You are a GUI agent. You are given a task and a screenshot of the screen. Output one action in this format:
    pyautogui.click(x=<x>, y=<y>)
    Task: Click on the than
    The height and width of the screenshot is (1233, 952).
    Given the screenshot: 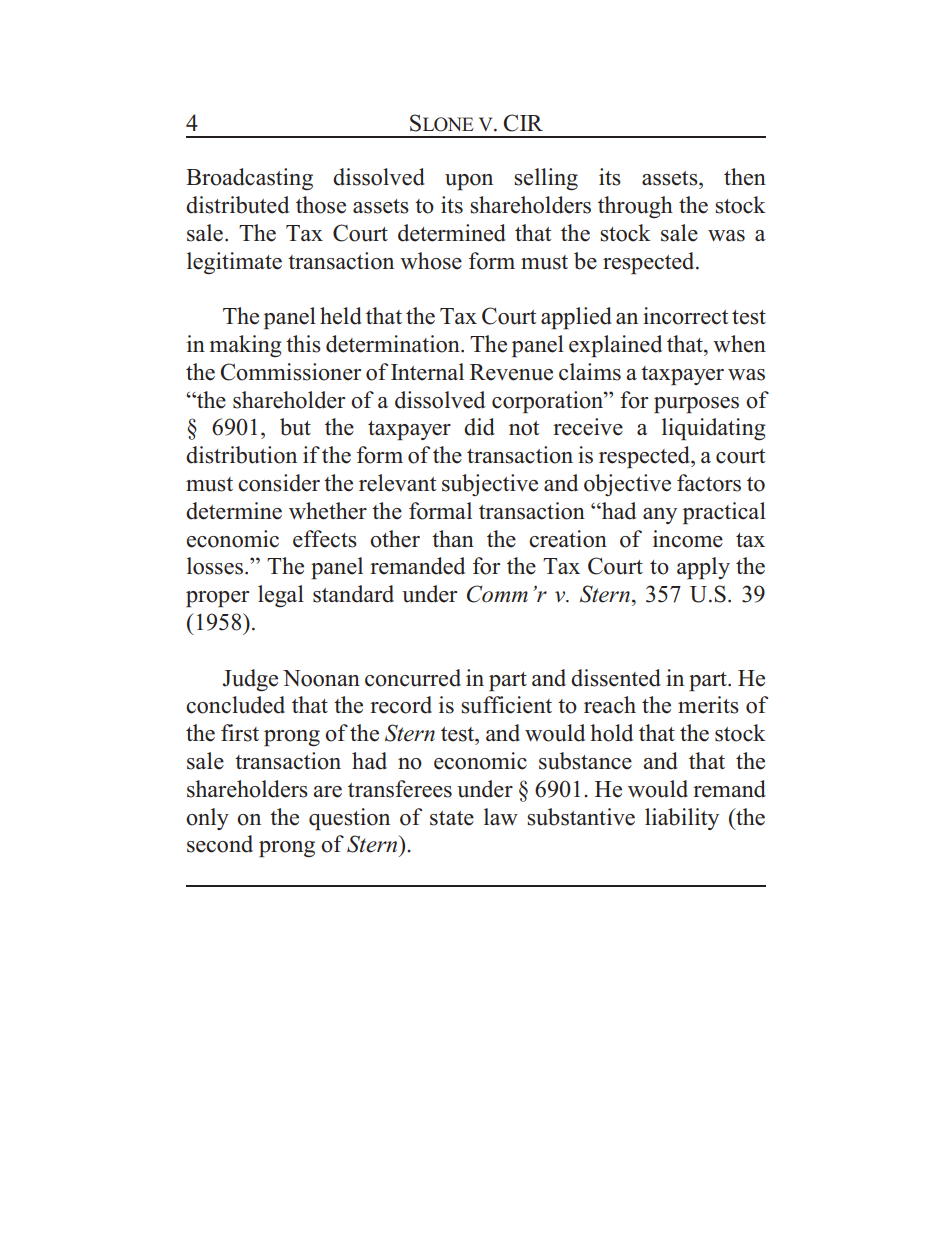 What is the action you would take?
    pyautogui.click(x=453, y=538)
